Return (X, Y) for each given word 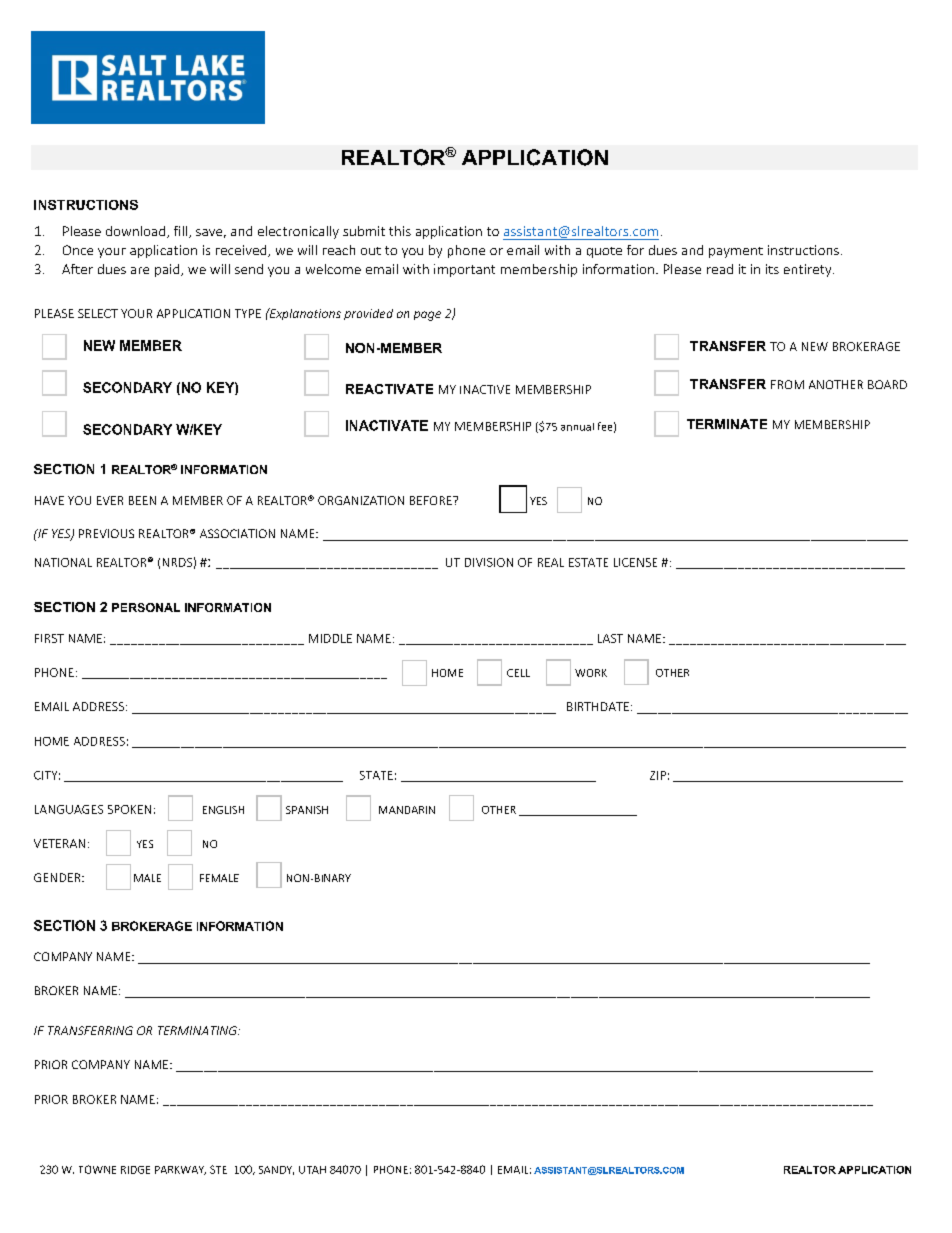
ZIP (658, 775)
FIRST (49, 638)
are (140, 270)
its (772, 269)
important (464, 270)
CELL (518, 673)
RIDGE (135, 1170)
